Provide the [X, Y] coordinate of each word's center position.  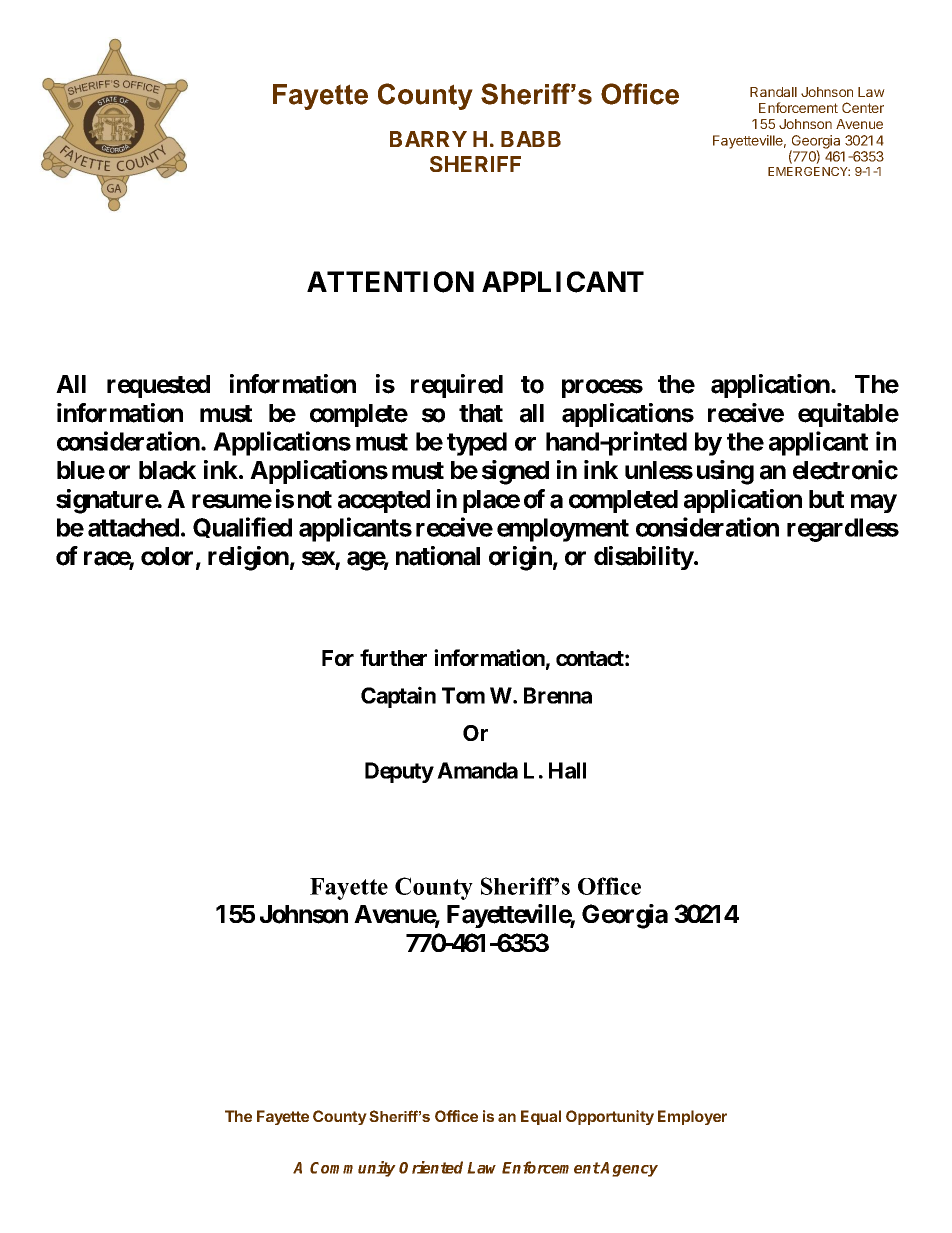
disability [644, 558]
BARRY [428, 139]
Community [353, 1169]
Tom [463, 695]
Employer [692, 1117]
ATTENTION [390, 282]
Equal [541, 1117]
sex [319, 559]
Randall [773, 92]
